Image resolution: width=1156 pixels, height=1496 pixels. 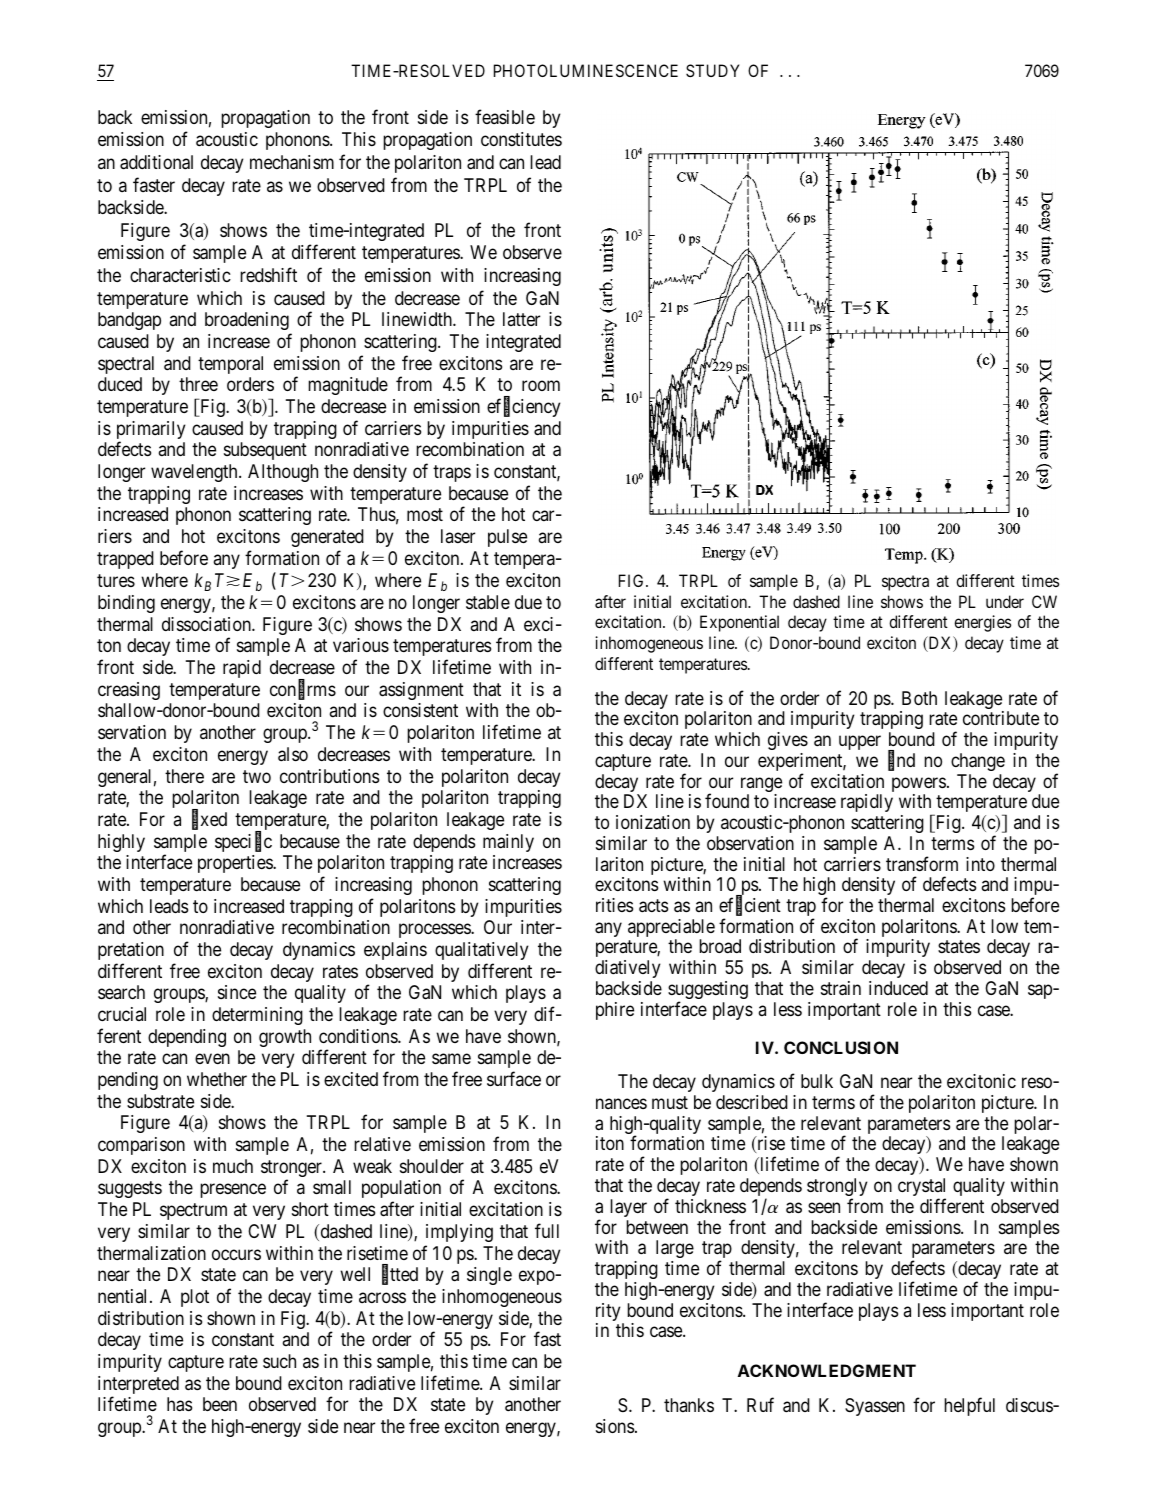 I want to click on ACKNOWLEDGMENT, so click(x=827, y=1370).
